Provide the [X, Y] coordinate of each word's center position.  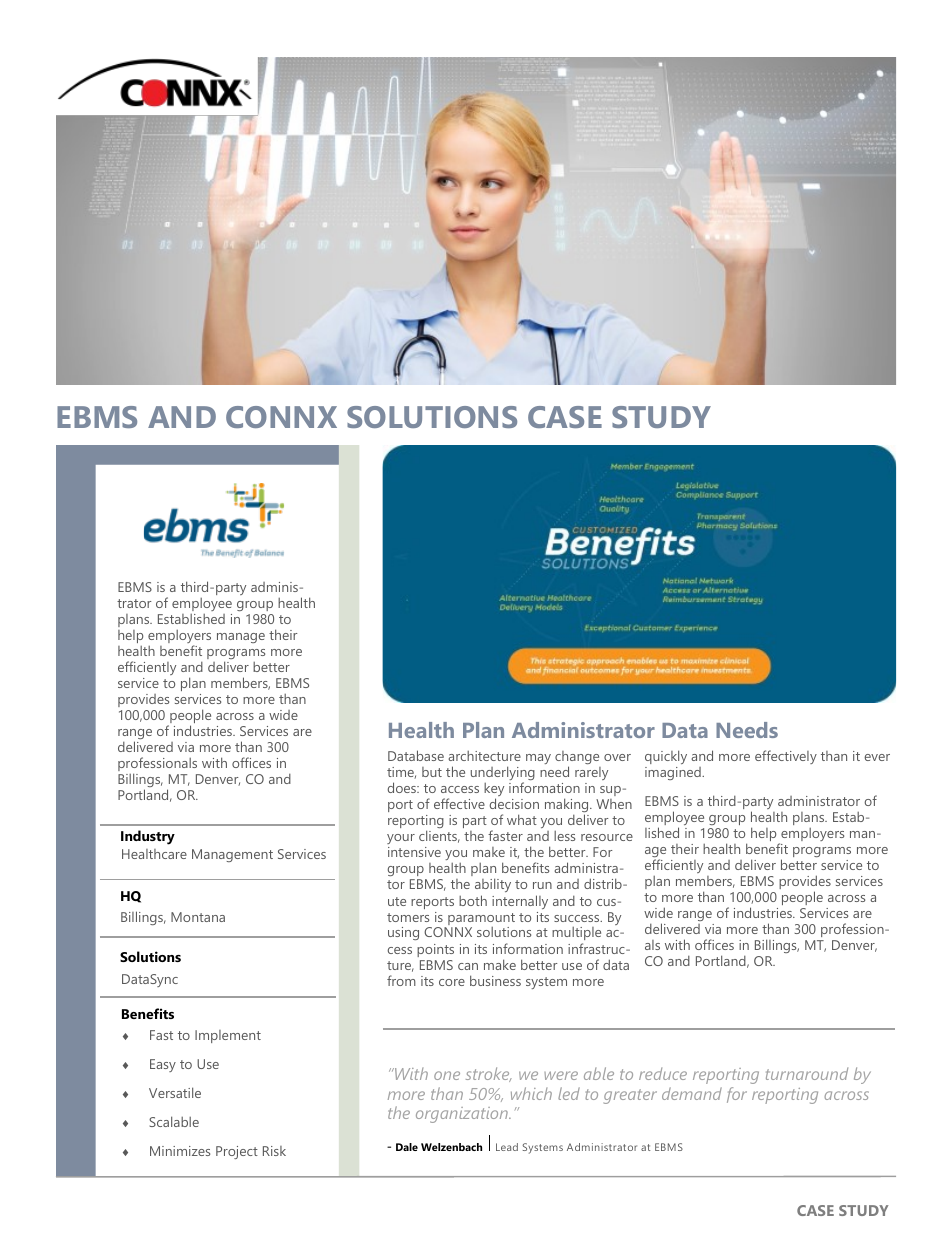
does [403, 787]
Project [237, 1152]
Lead [507, 1147]
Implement [228, 1036]
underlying [503, 774]
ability [493, 887]
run [542, 885]
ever [877, 757]
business [495, 980]
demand [692, 1093]
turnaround [807, 1073]
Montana [198, 917]
